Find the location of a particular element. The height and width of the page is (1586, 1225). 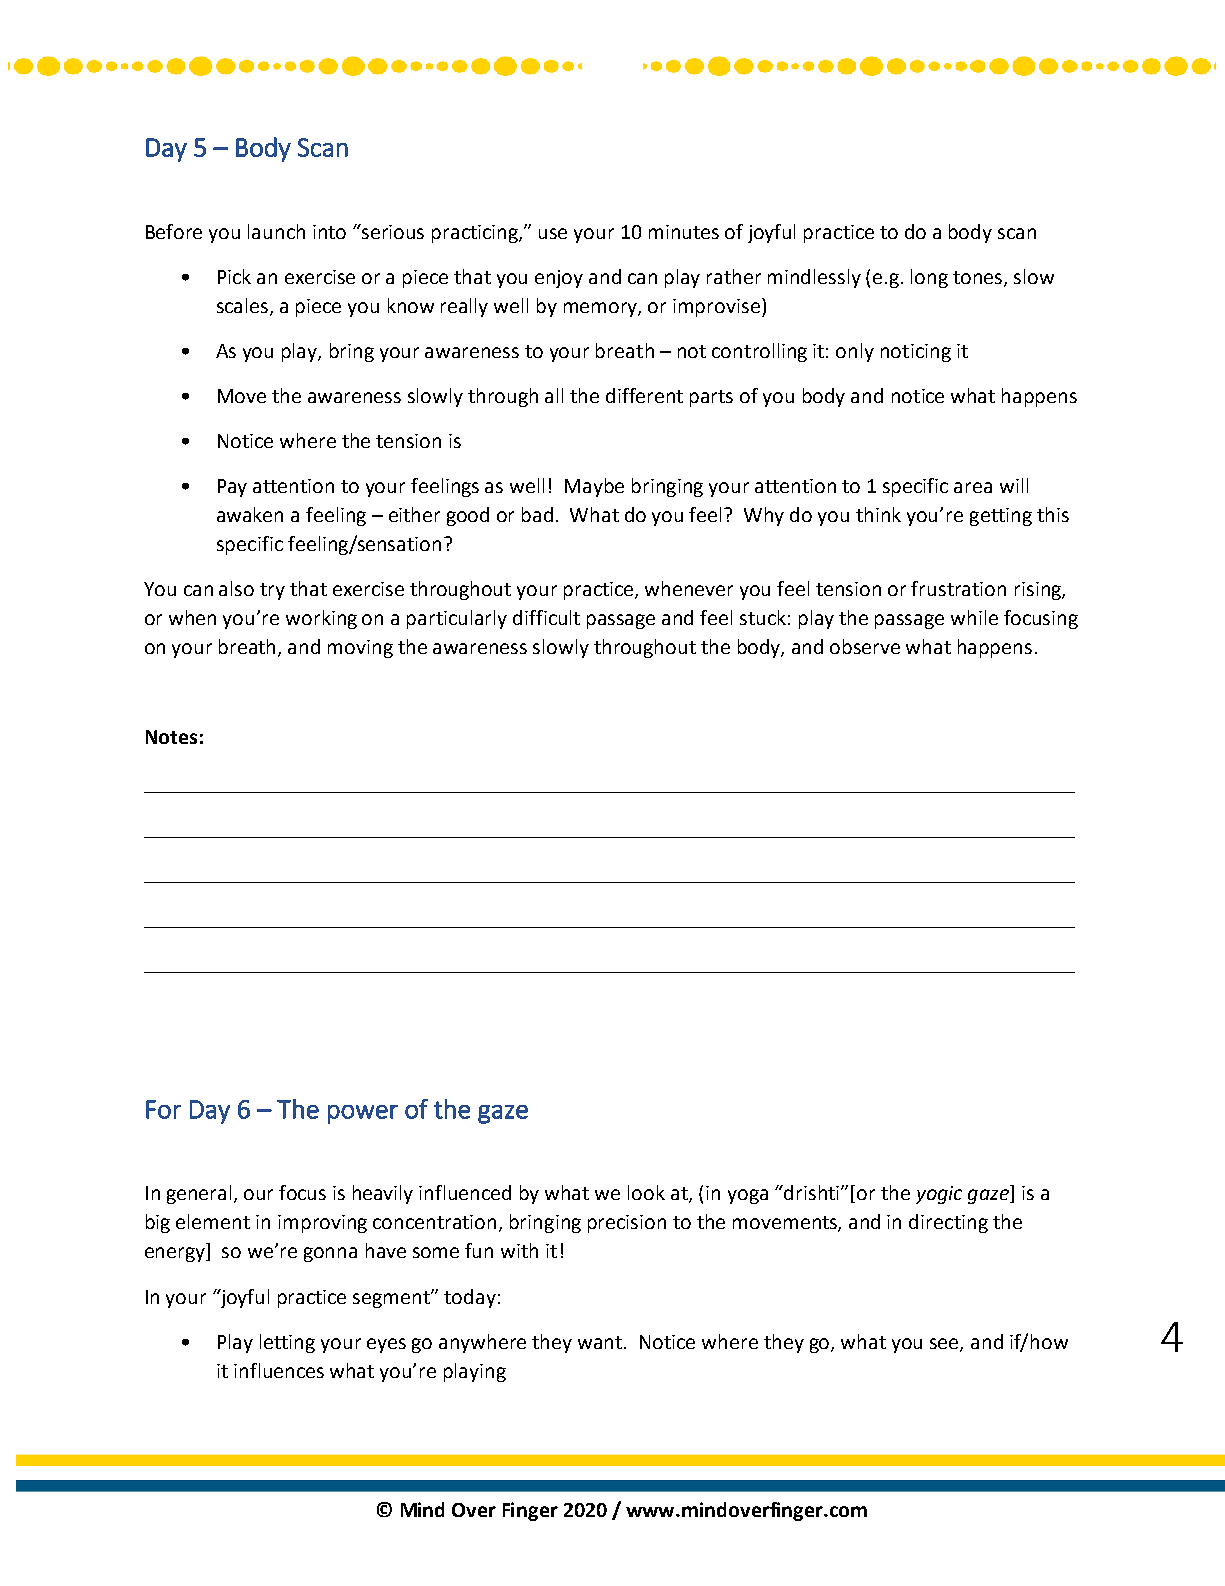

long is located at coordinates (929, 278).
